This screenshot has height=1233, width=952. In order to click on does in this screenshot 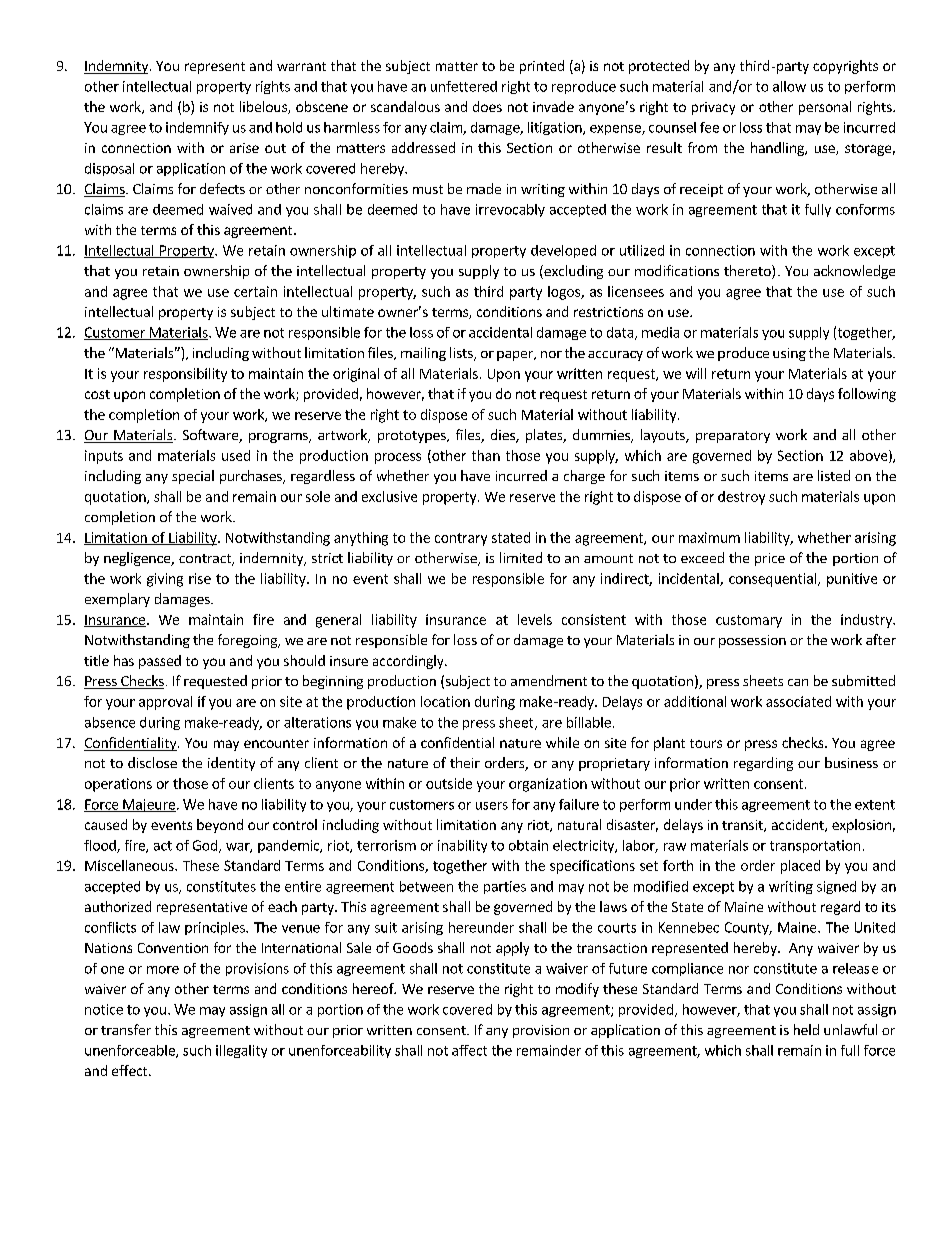, I will do `click(487, 106)`.
